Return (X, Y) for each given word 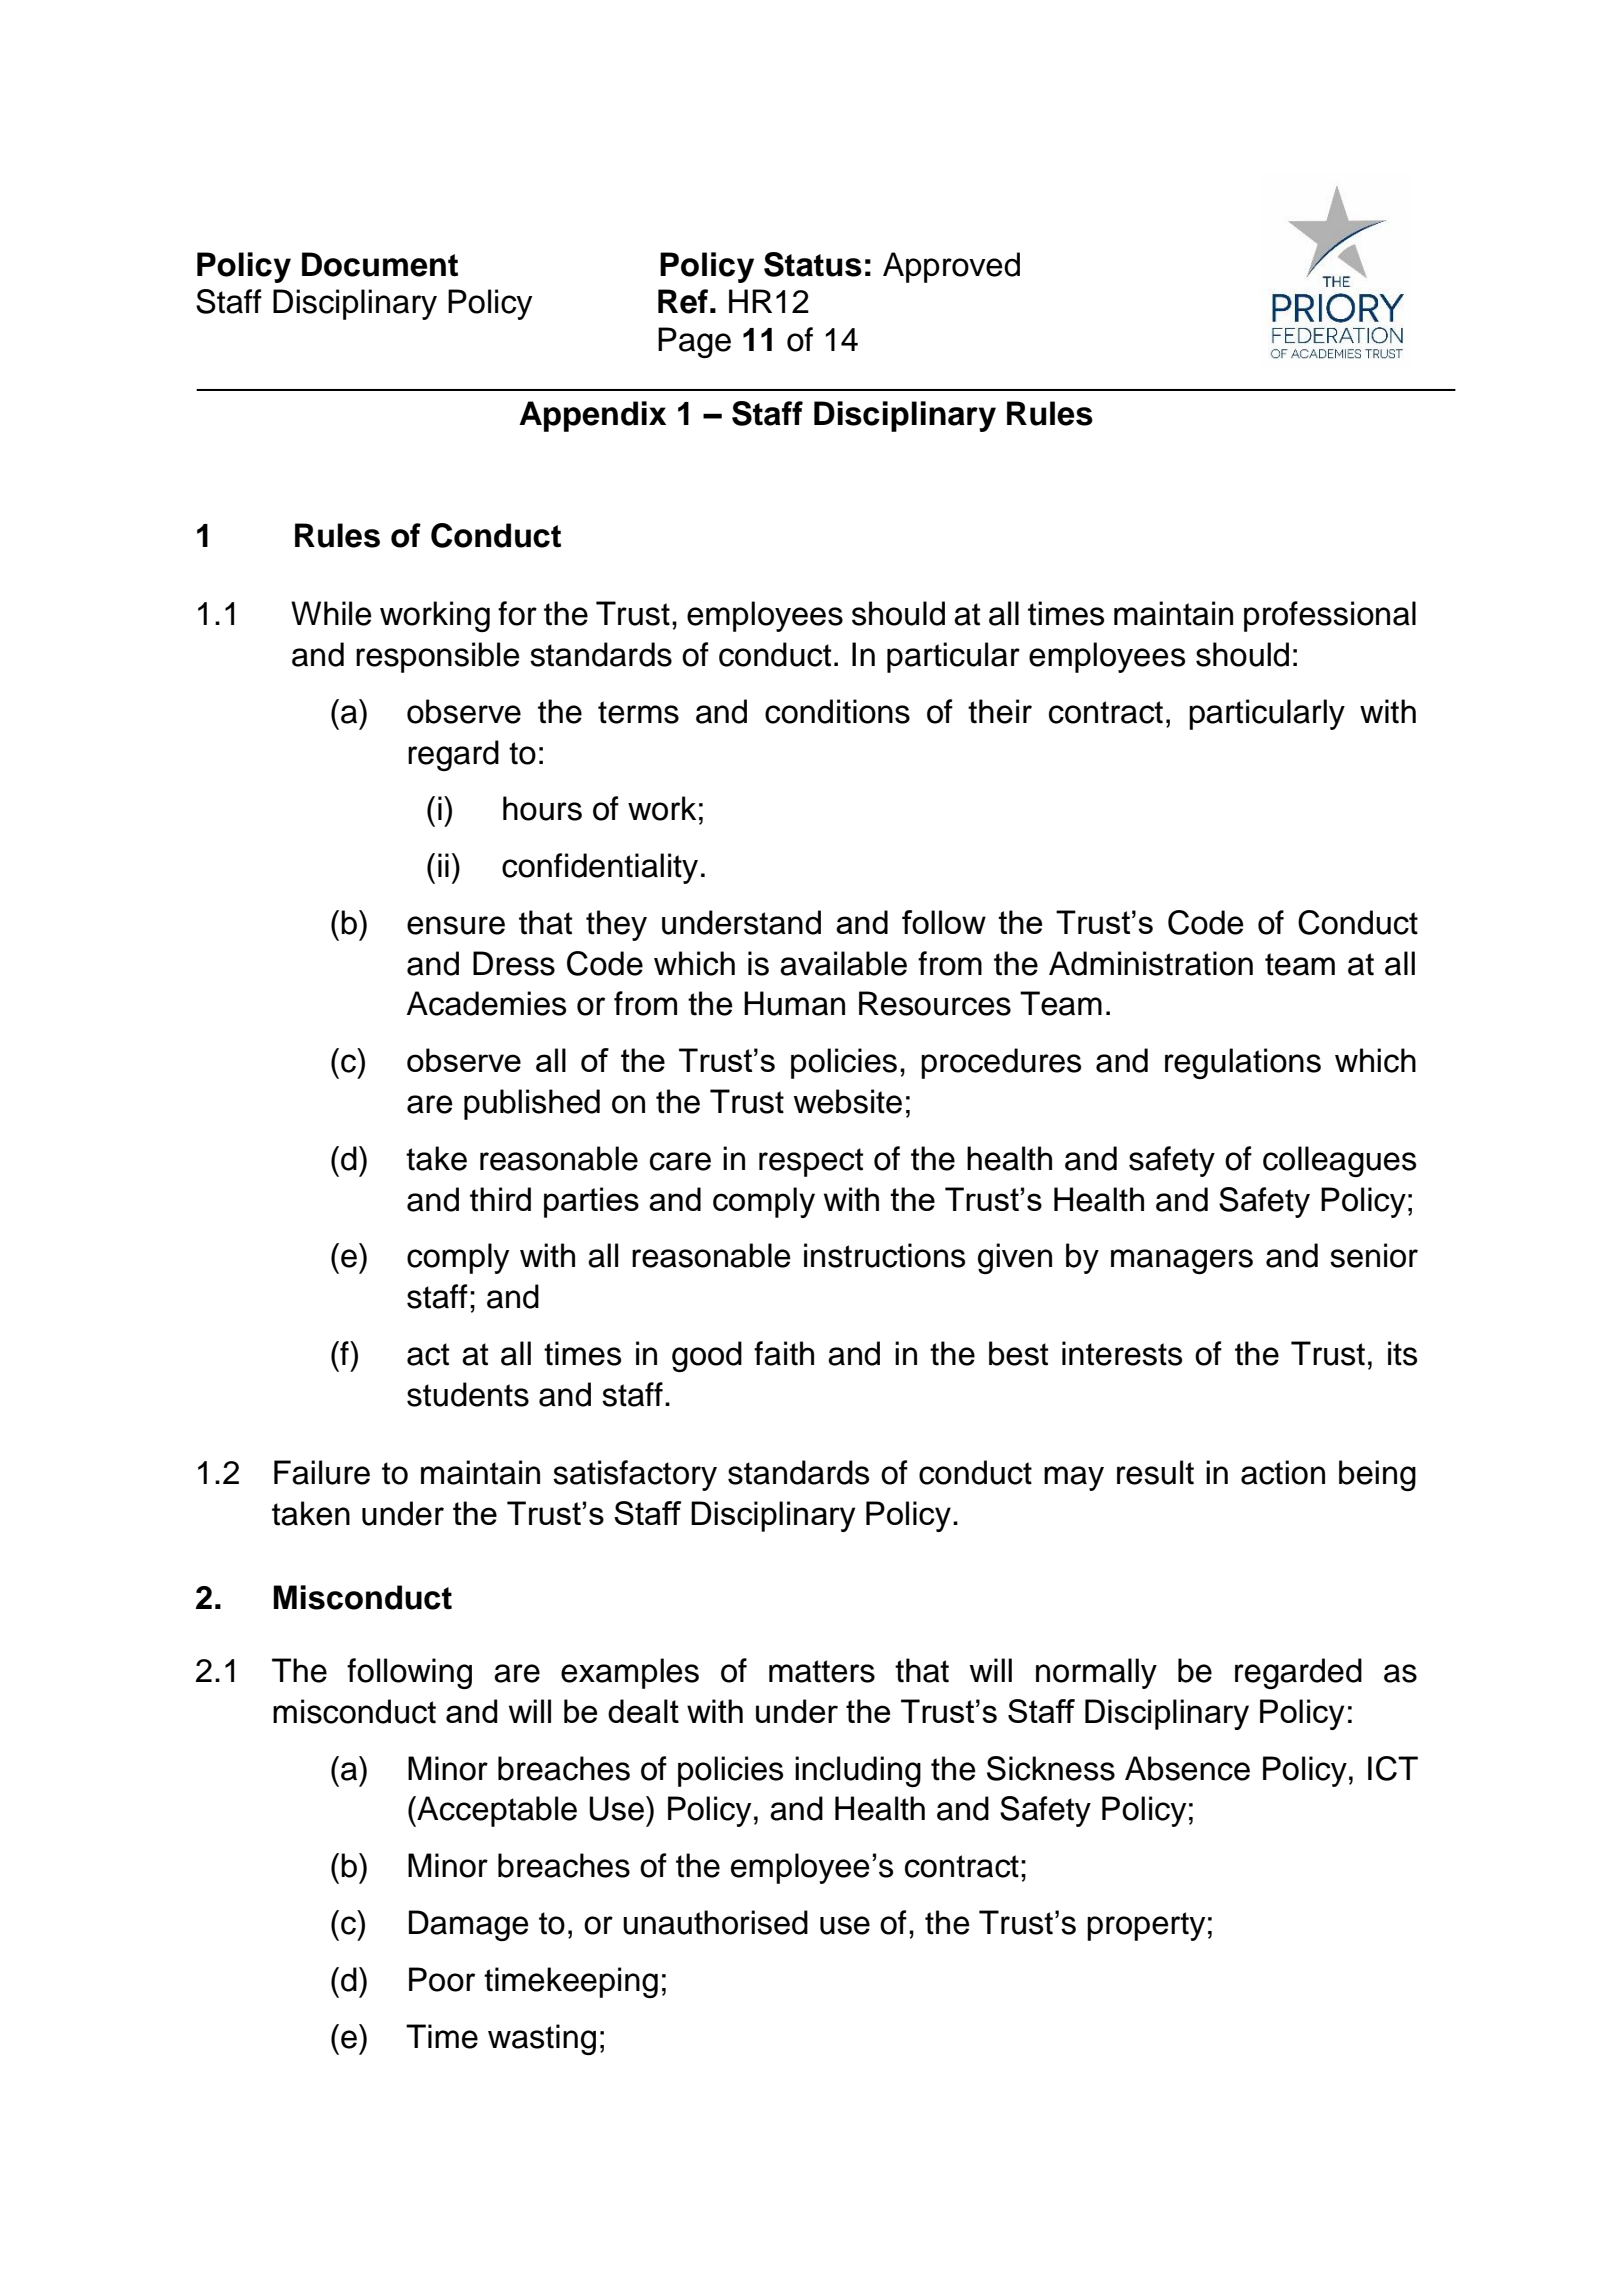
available (843, 963)
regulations (1243, 1063)
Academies (486, 1003)
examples (630, 1673)
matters (822, 1671)
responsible (438, 657)
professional (1330, 616)
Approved (951, 267)
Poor (442, 1979)
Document (380, 264)
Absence (1187, 1768)
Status (813, 264)
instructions (884, 1255)
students (468, 1394)
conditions (837, 711)
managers (1182, 1261)
